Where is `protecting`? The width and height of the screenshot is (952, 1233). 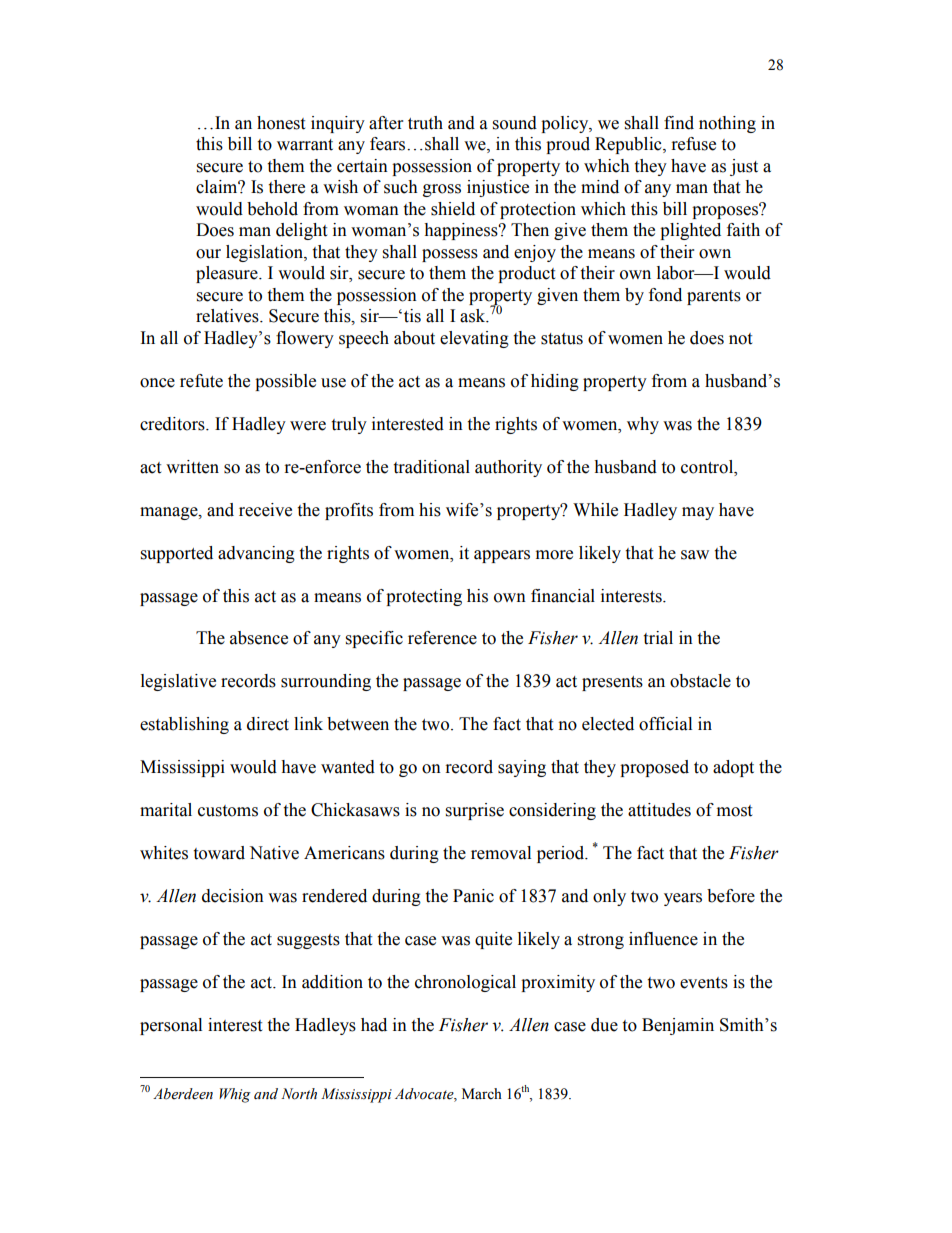
protecting is located at coordinates (424, 597).
